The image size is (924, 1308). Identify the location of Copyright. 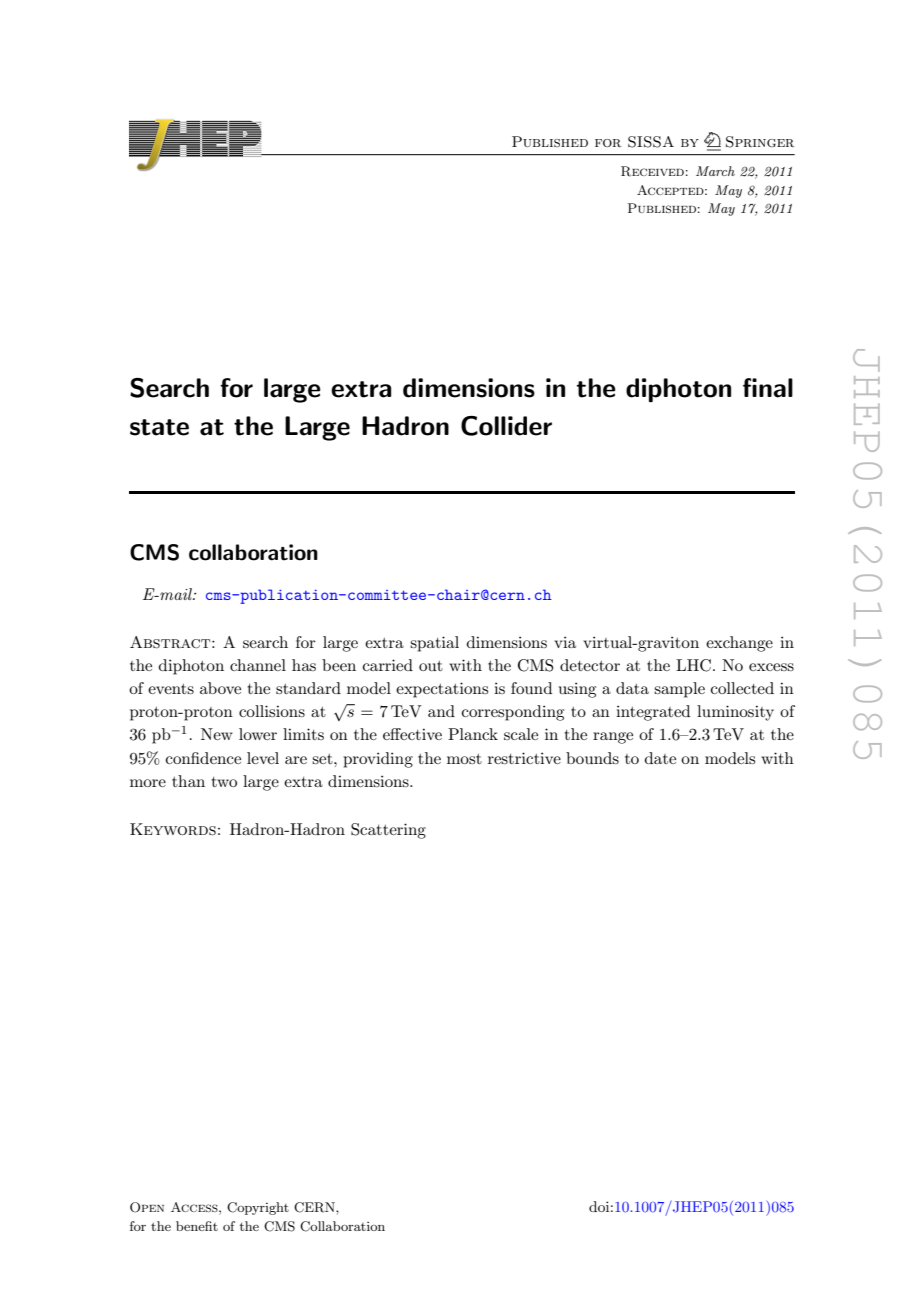
(258, 1208).
